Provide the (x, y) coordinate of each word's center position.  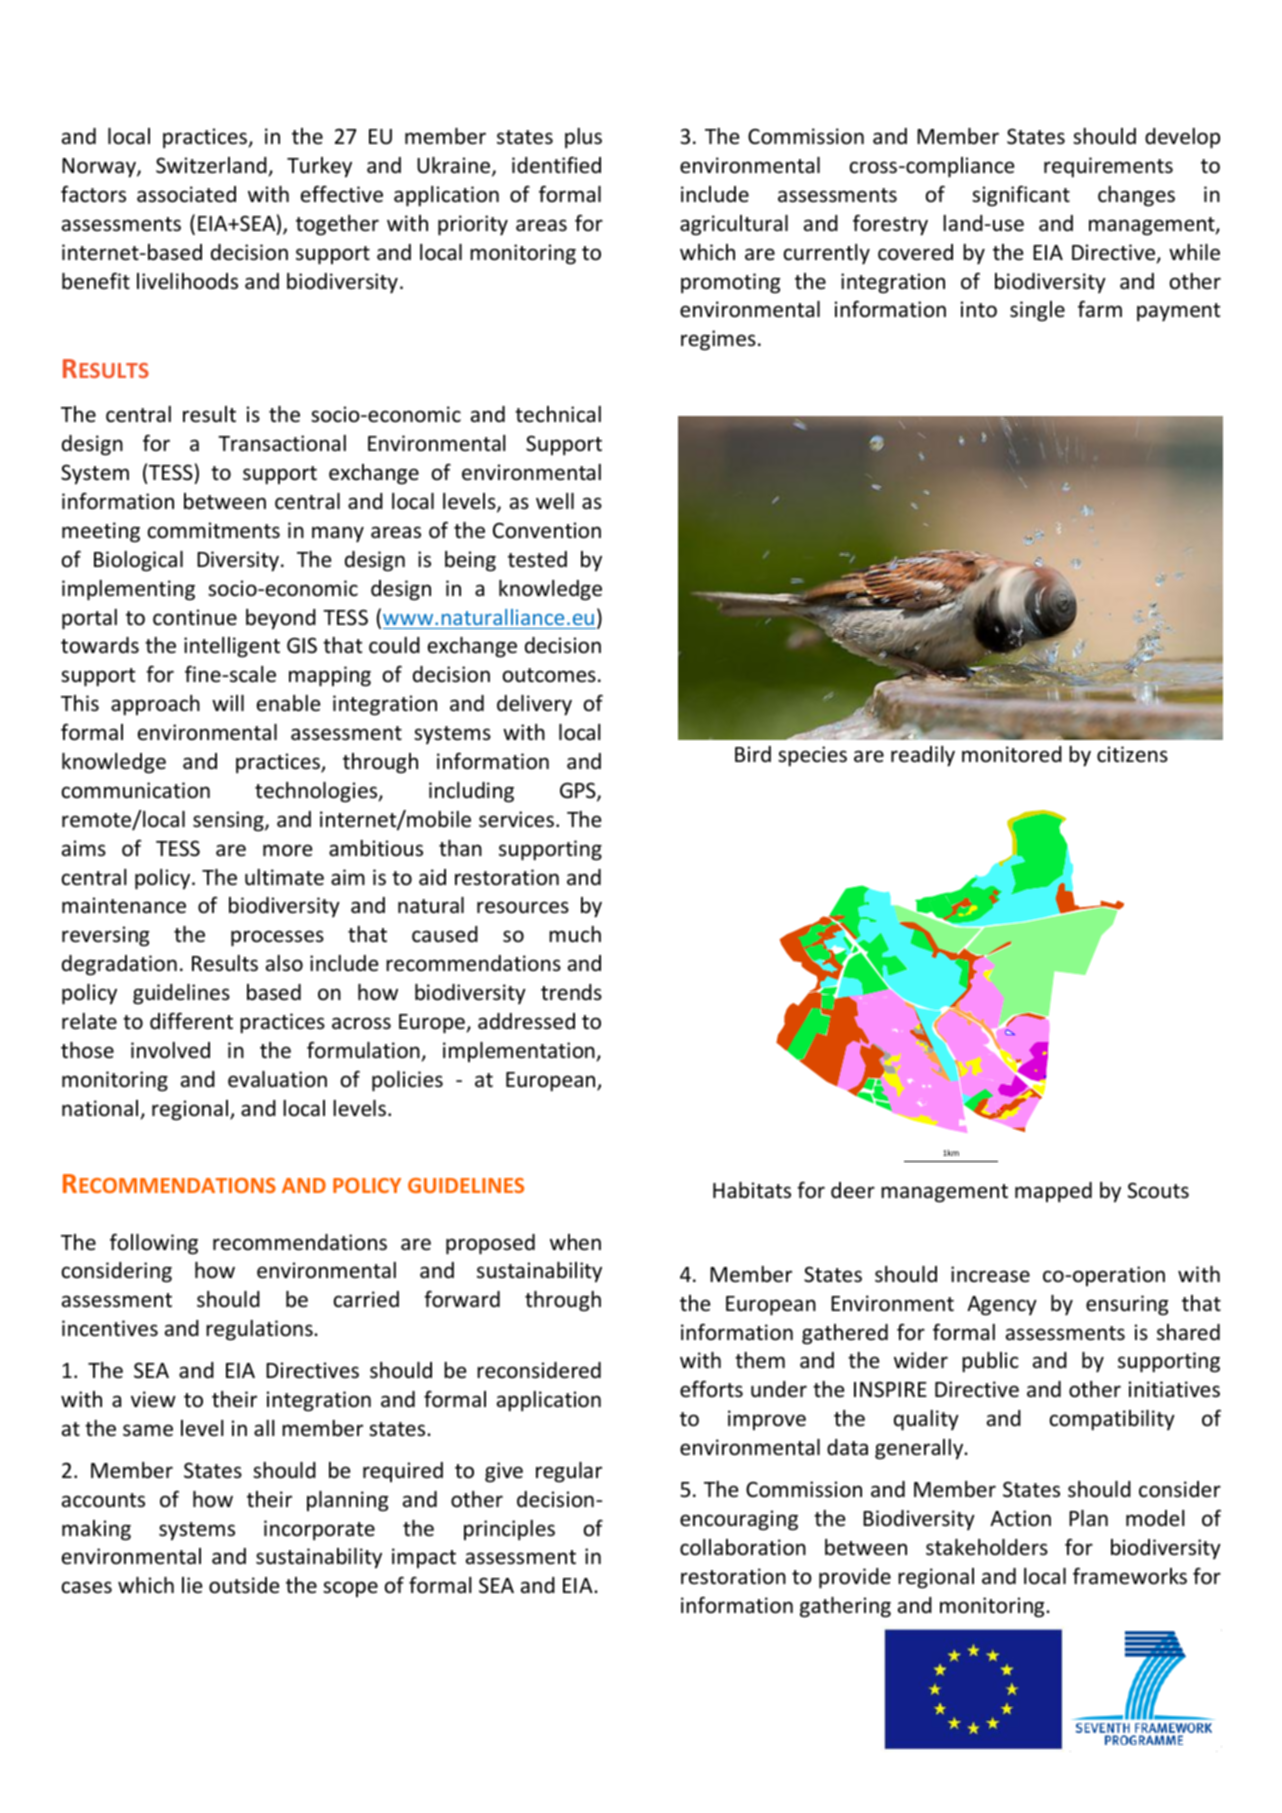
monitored (1012, 754)
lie (192, 1585)
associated (186, 194)
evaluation (277, 1079)
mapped (1053, 1192)
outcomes (549, 675)
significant (1021, 196)
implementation (520, 1052)
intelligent (232, 647)
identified (556, 165)
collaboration (743, 1547)
